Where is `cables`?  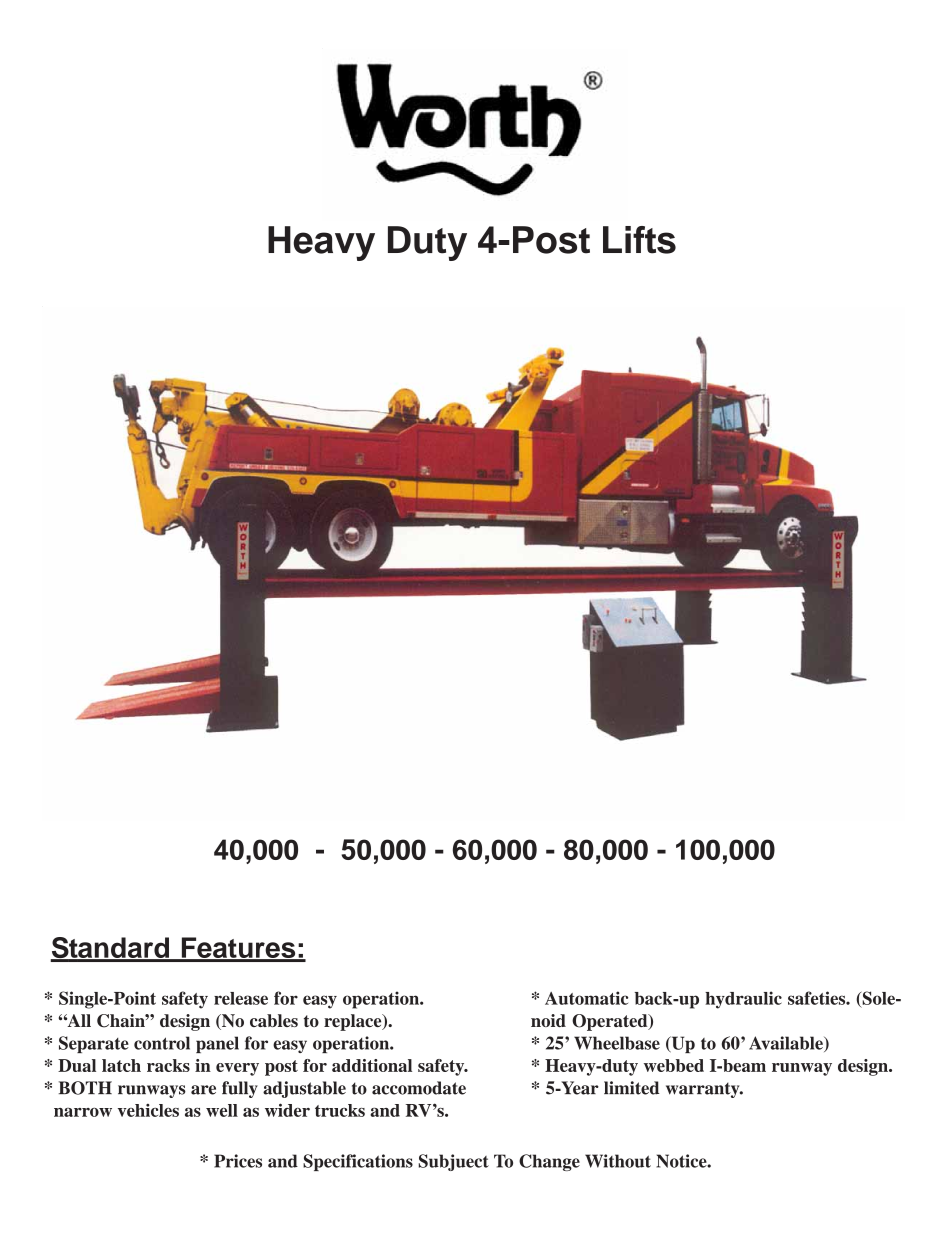
cables is located at coordinates (274, 1020).
